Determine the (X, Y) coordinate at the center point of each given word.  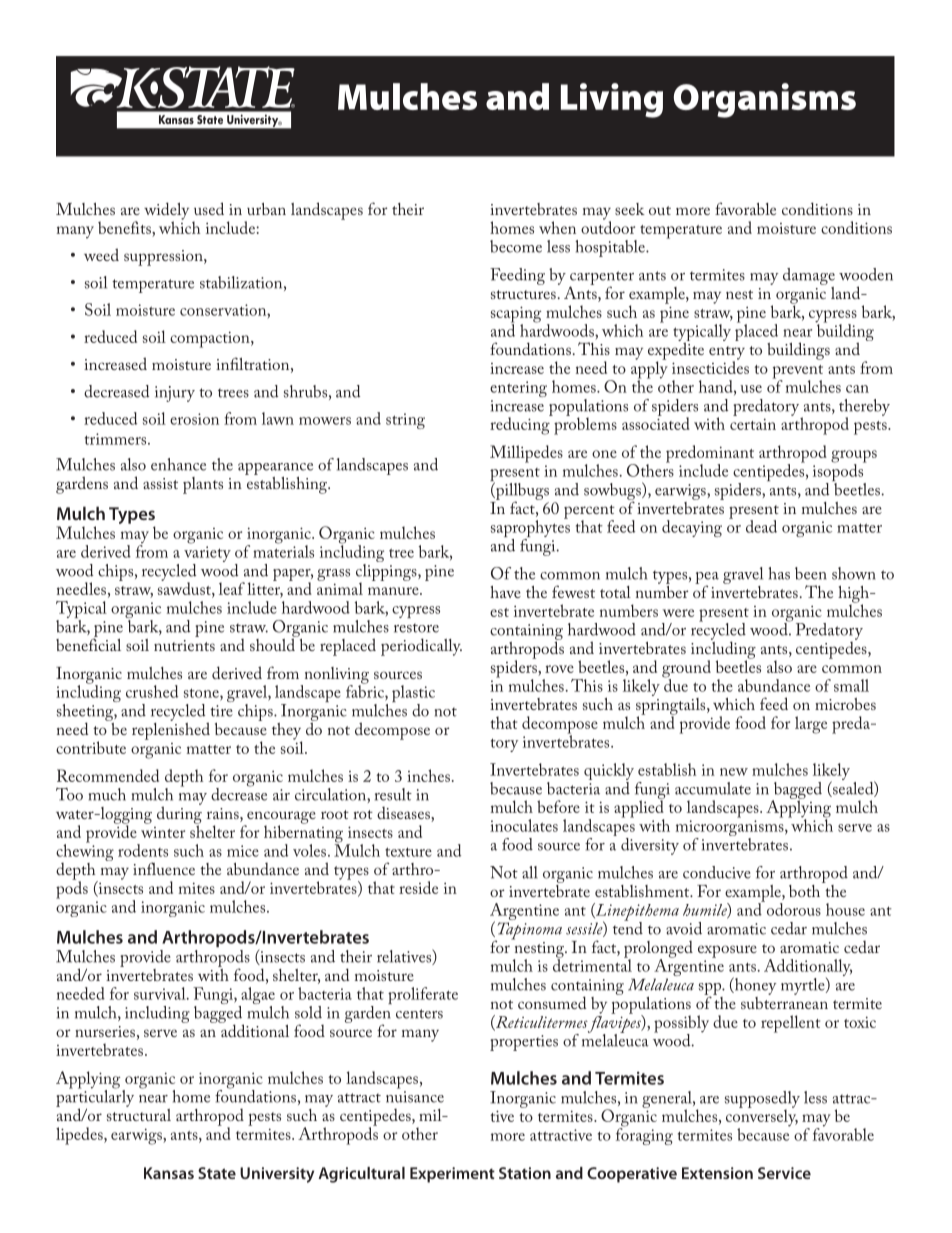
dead (761, 526)
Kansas (169, 1173)
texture (408, 852)
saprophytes (530, 529)
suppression (164, 258)
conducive (717, 872)
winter (163, 832)
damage (809, 276)
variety (207, 555)
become (516, 246)
